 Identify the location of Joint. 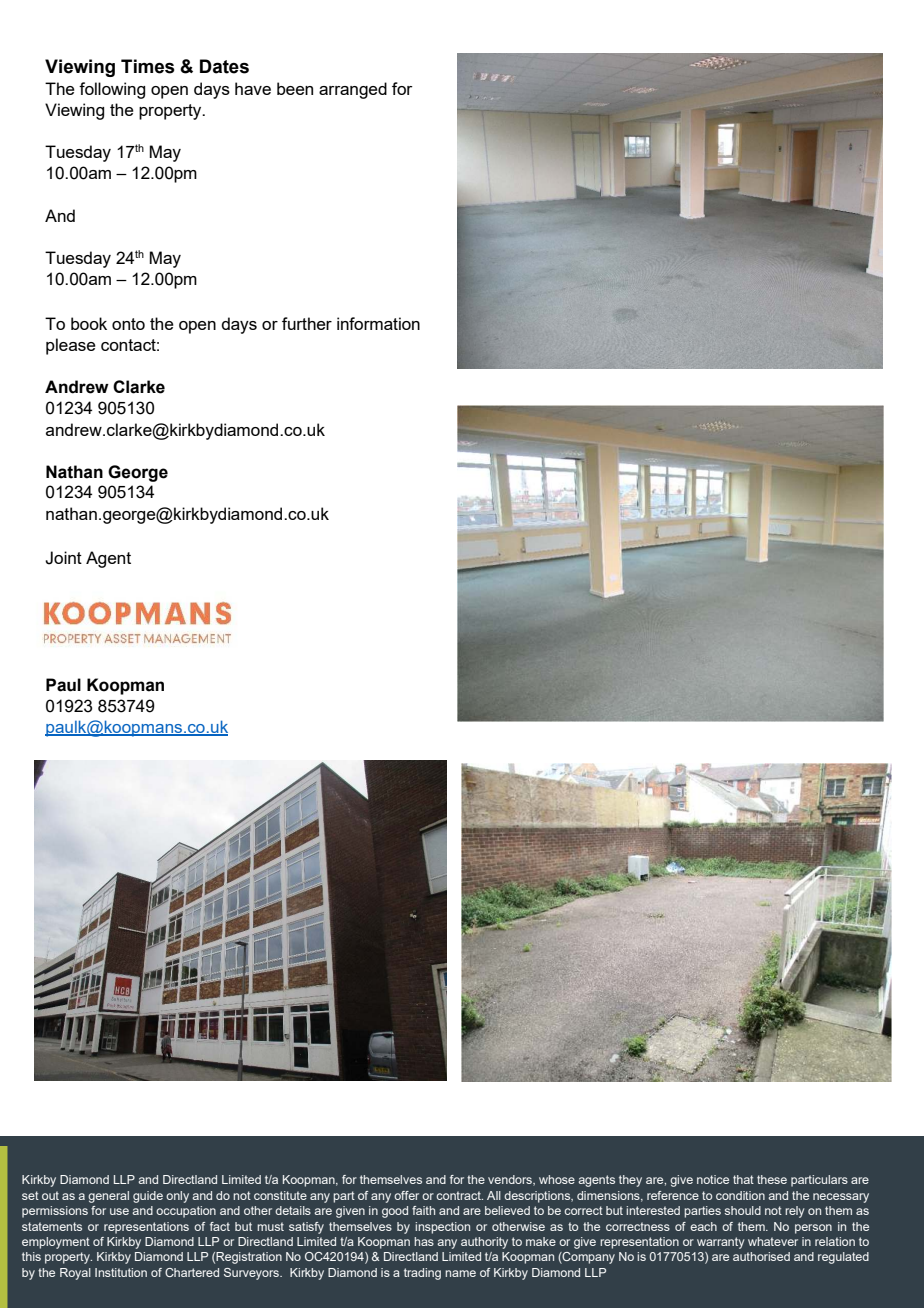
(63, 558).
